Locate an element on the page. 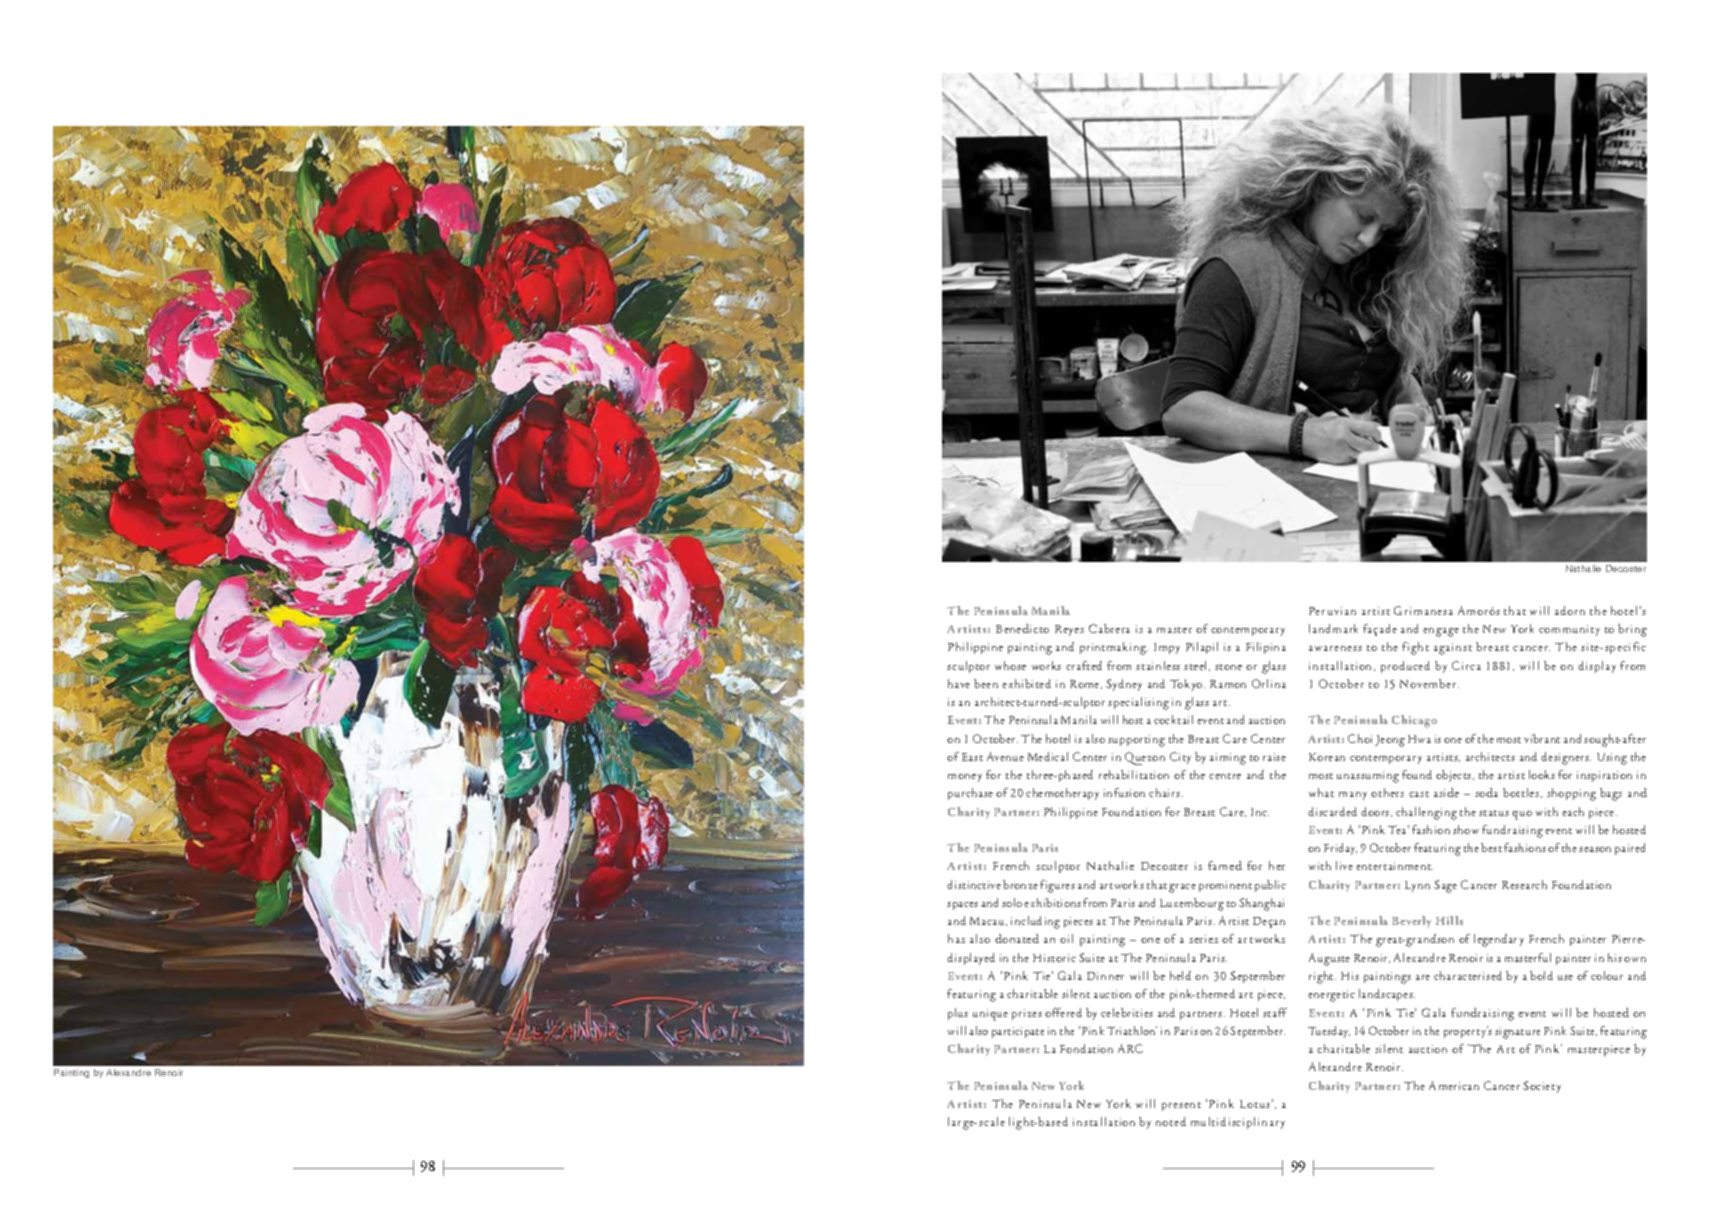 The image size is (1726, 1220). right is located at coordinates (1322, 977).
